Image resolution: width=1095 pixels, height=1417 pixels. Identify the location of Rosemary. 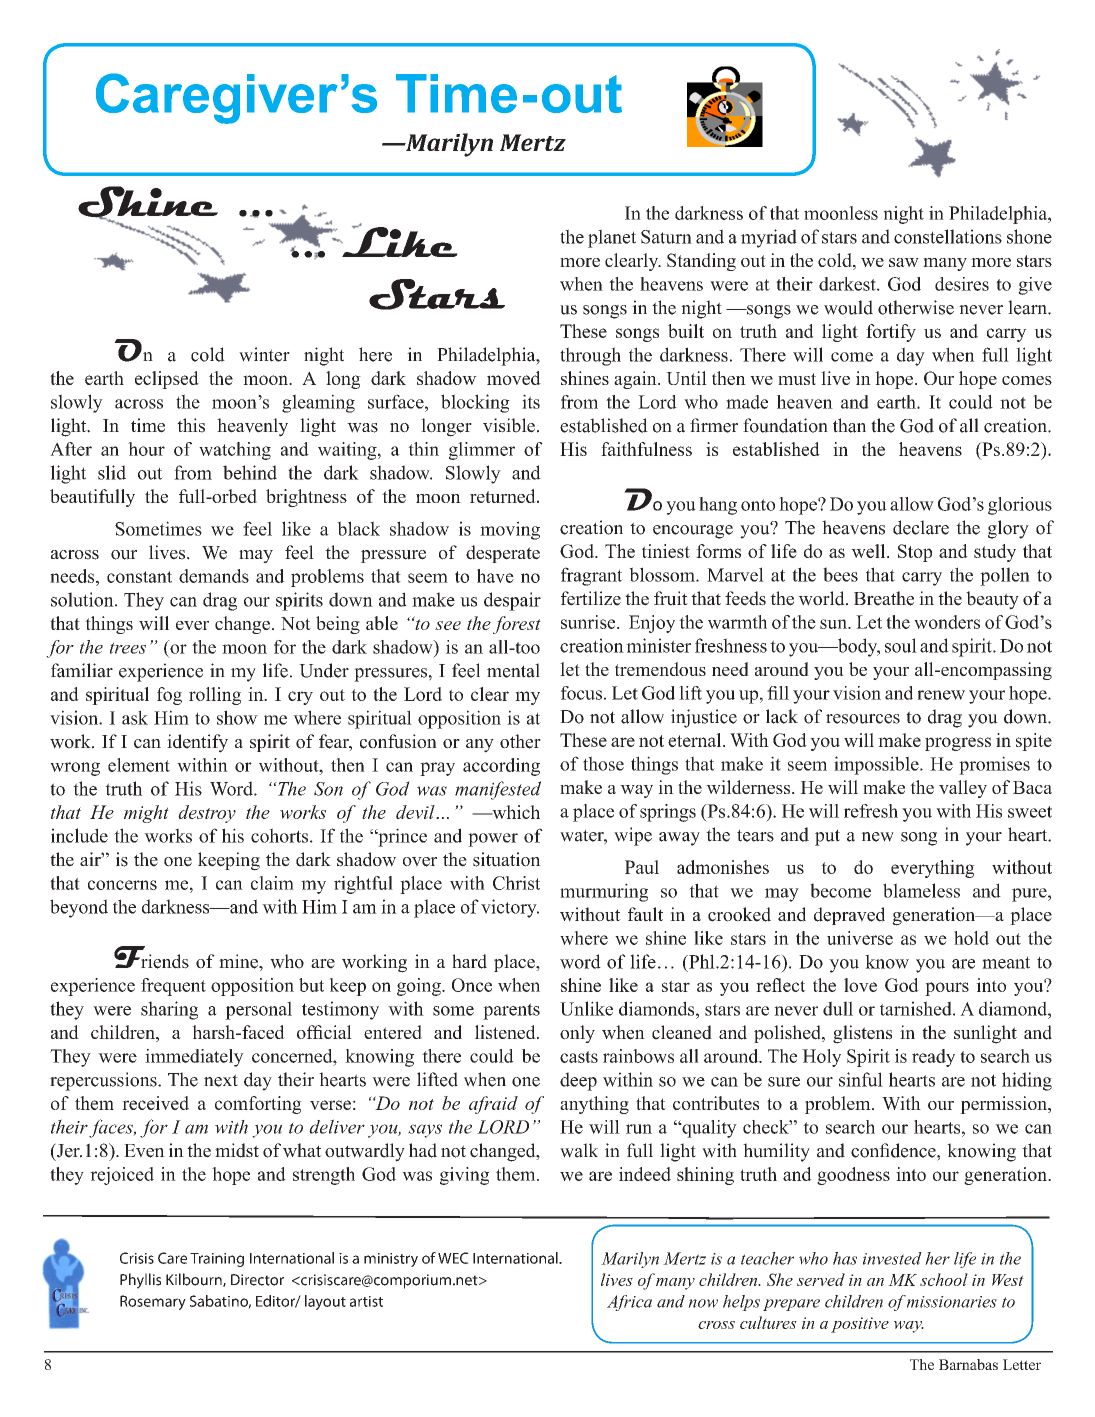
(153, 1302).
